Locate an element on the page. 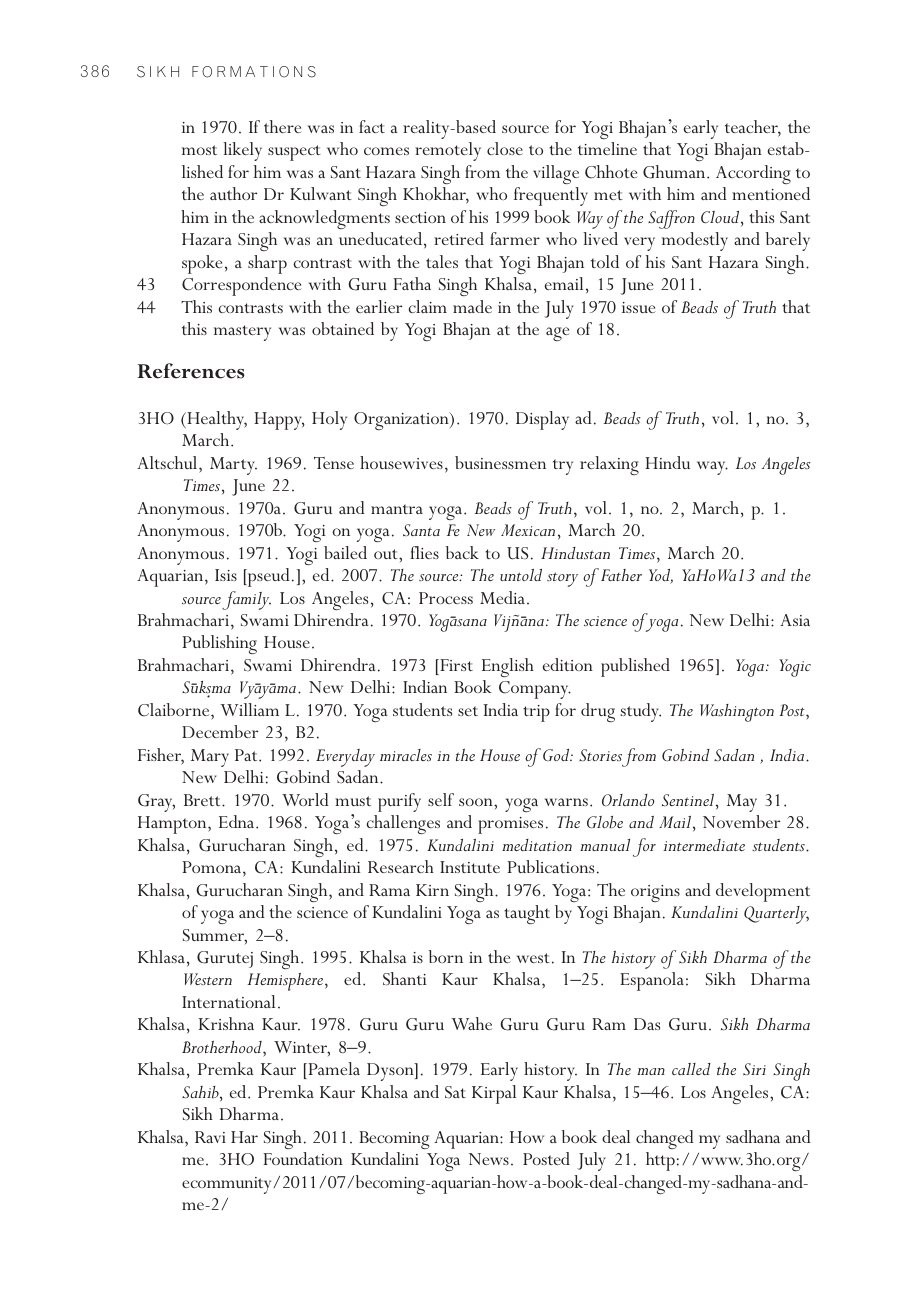 The image size is (923, 1316). FORMATIONS is located at coordinates (254, 72).
